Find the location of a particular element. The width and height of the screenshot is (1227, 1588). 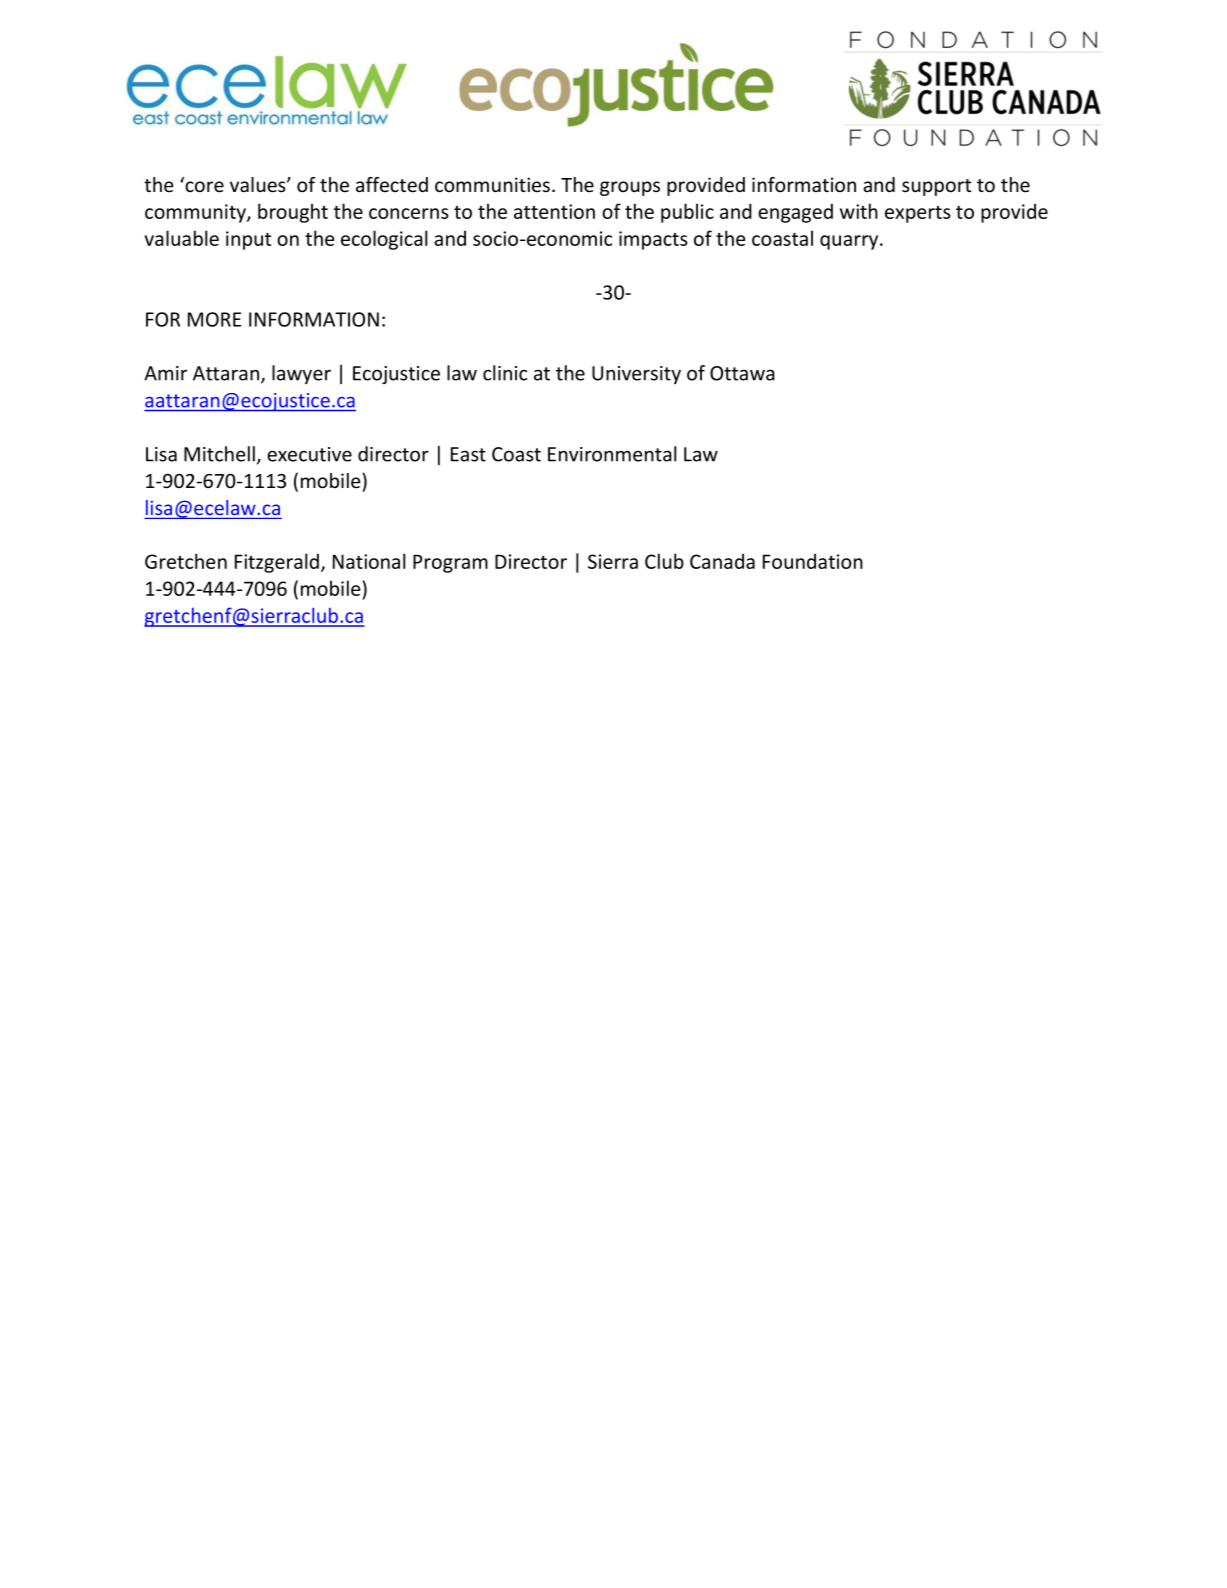

Ottawa is located at coordinates (742, 373).
